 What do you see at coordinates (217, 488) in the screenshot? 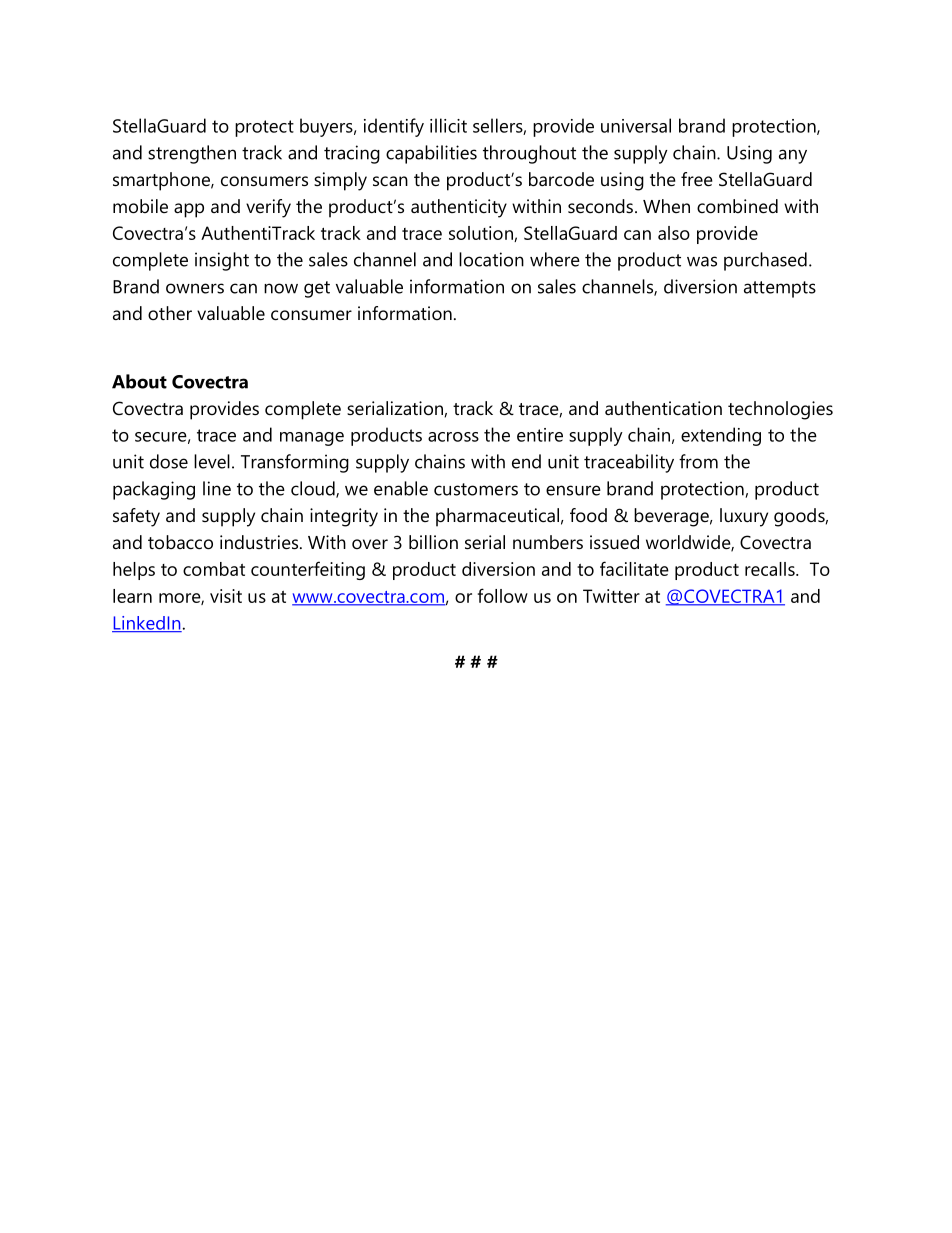
I see `line` at bounding box center [217, 488].
